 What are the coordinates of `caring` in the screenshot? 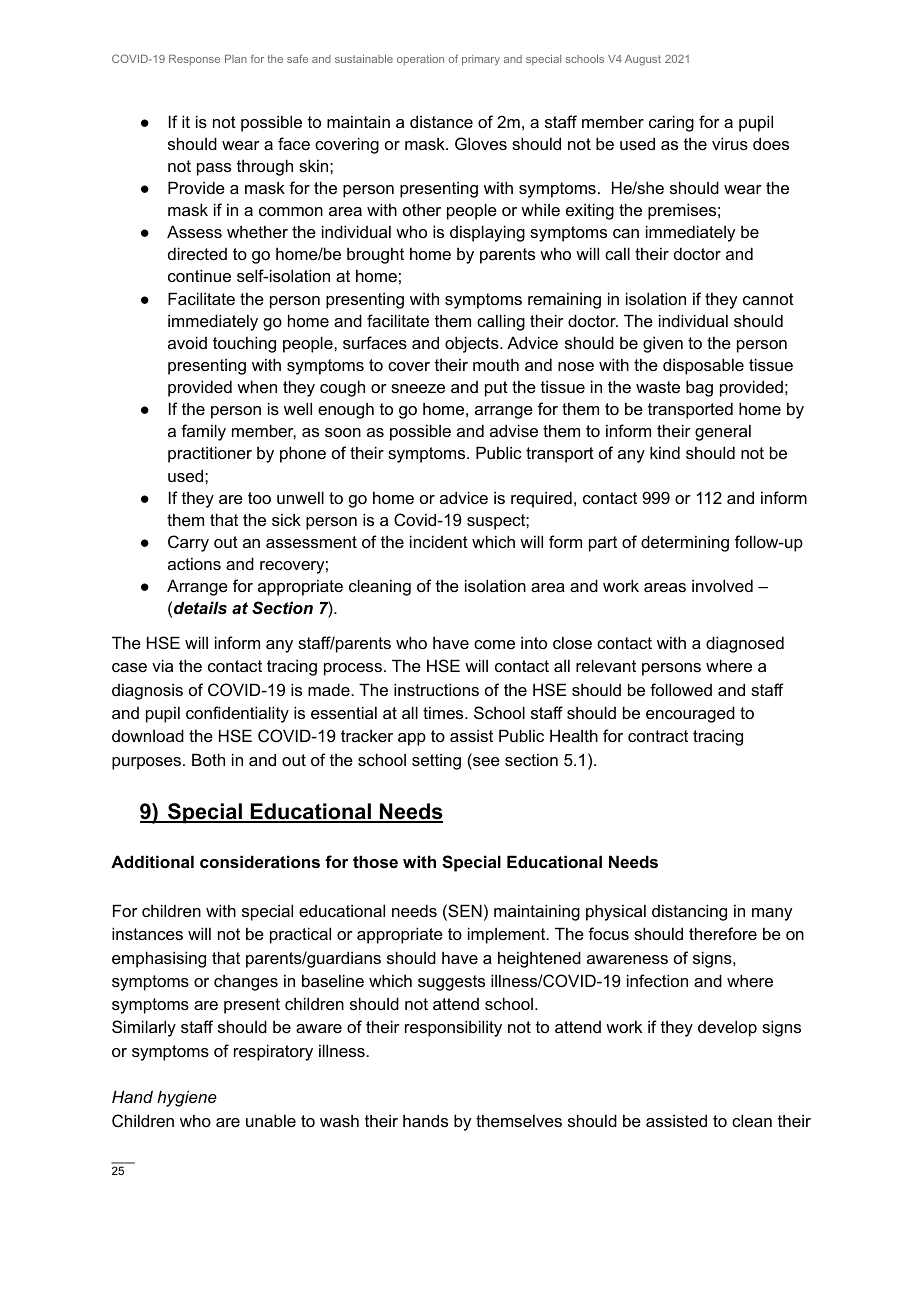 It's located at (671, 123).
